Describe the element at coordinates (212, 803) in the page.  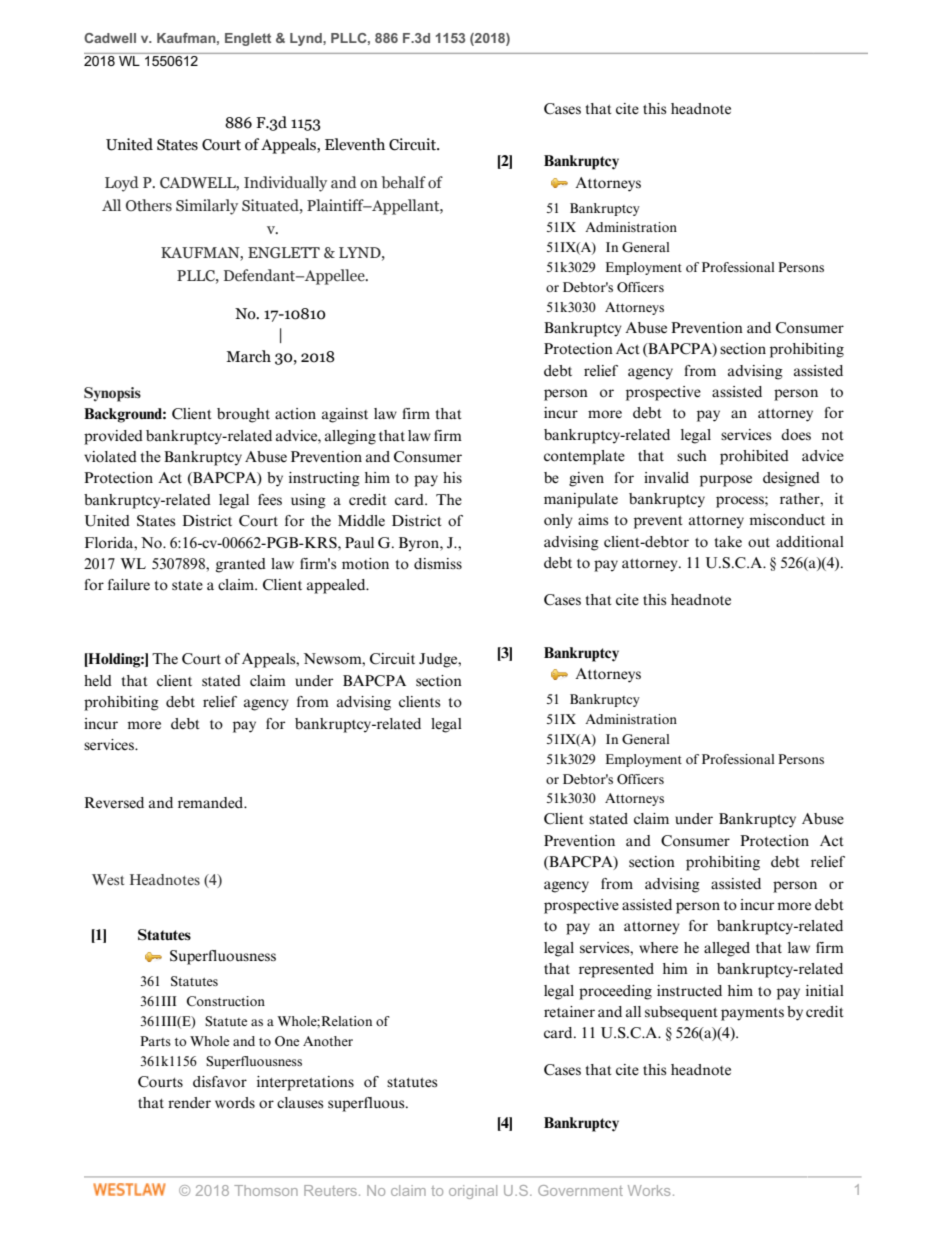
I see `remanded` at that location.
